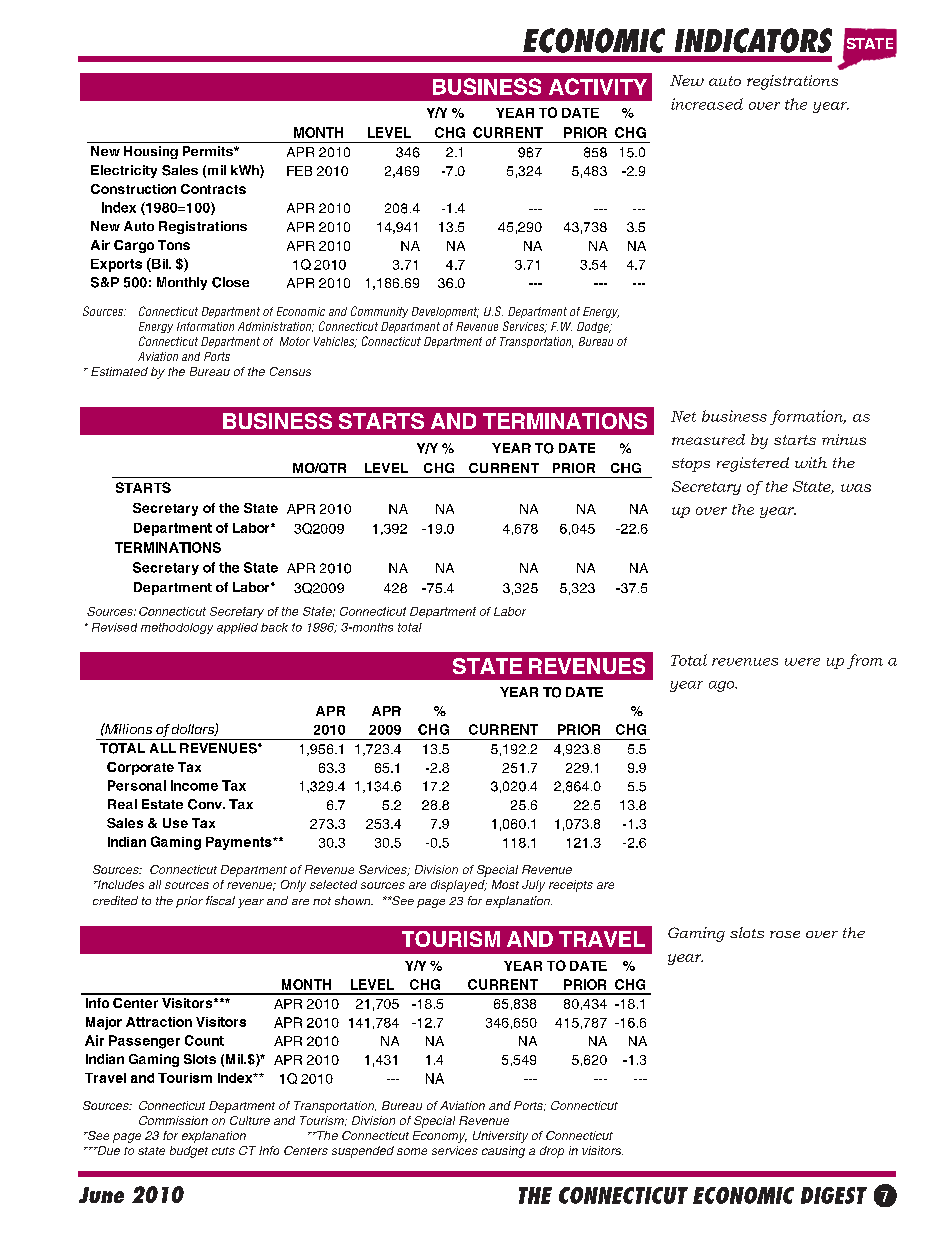 The width and height of the image is (952, 1233). What do you see at coordinates (707, 104) in the image?
I see `increased` at bounding box center [707, 104].
